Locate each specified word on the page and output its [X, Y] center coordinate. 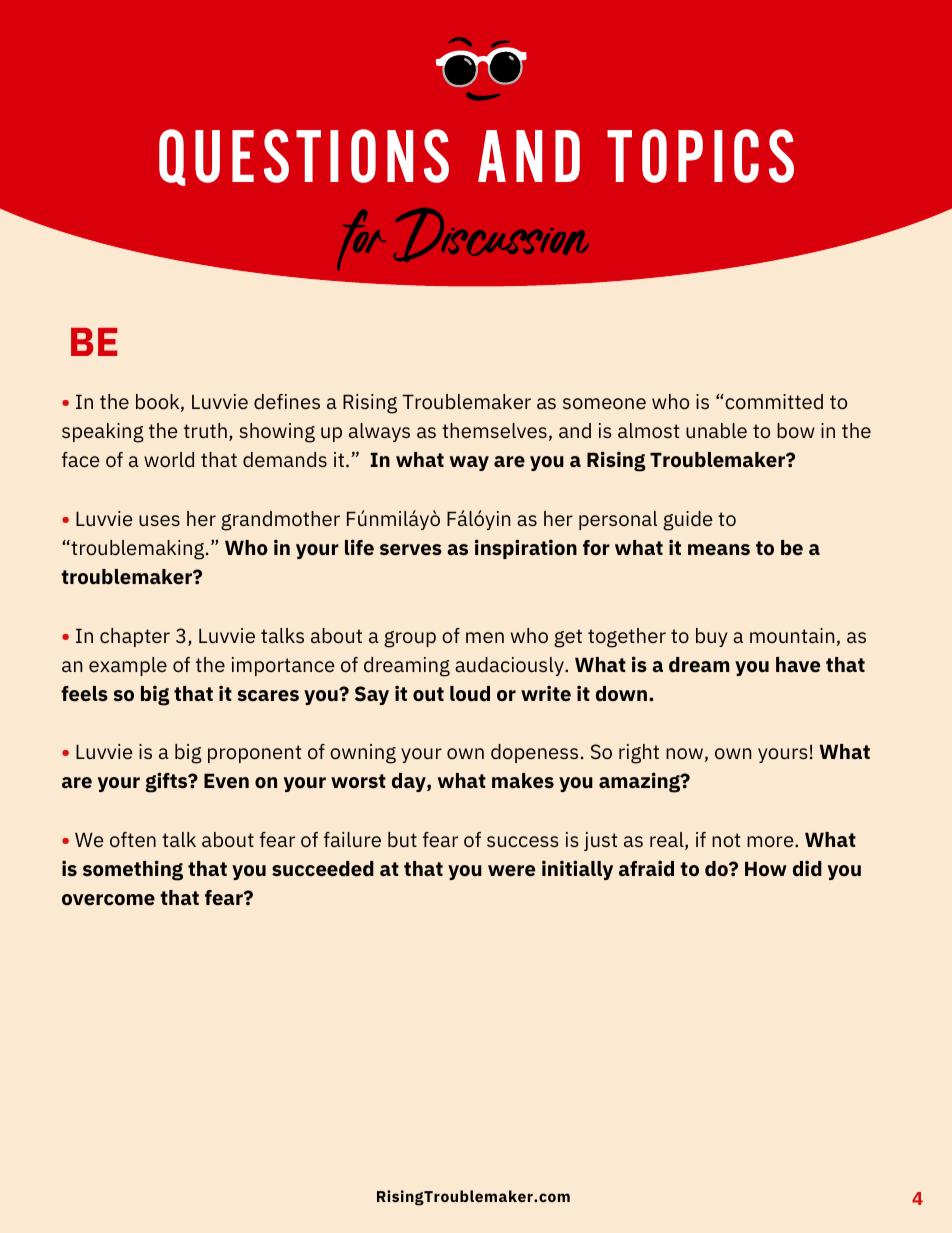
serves [411, 550]
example [128, 666]
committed [773, 402]
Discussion [491, 235]
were [511, 871]
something [133, 870]
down [621, 693]
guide [688, 521]
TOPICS [700, 156]
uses [159, 520]
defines [287, 402]
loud [470, 693]
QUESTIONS [304, 157]
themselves [494, 431]
